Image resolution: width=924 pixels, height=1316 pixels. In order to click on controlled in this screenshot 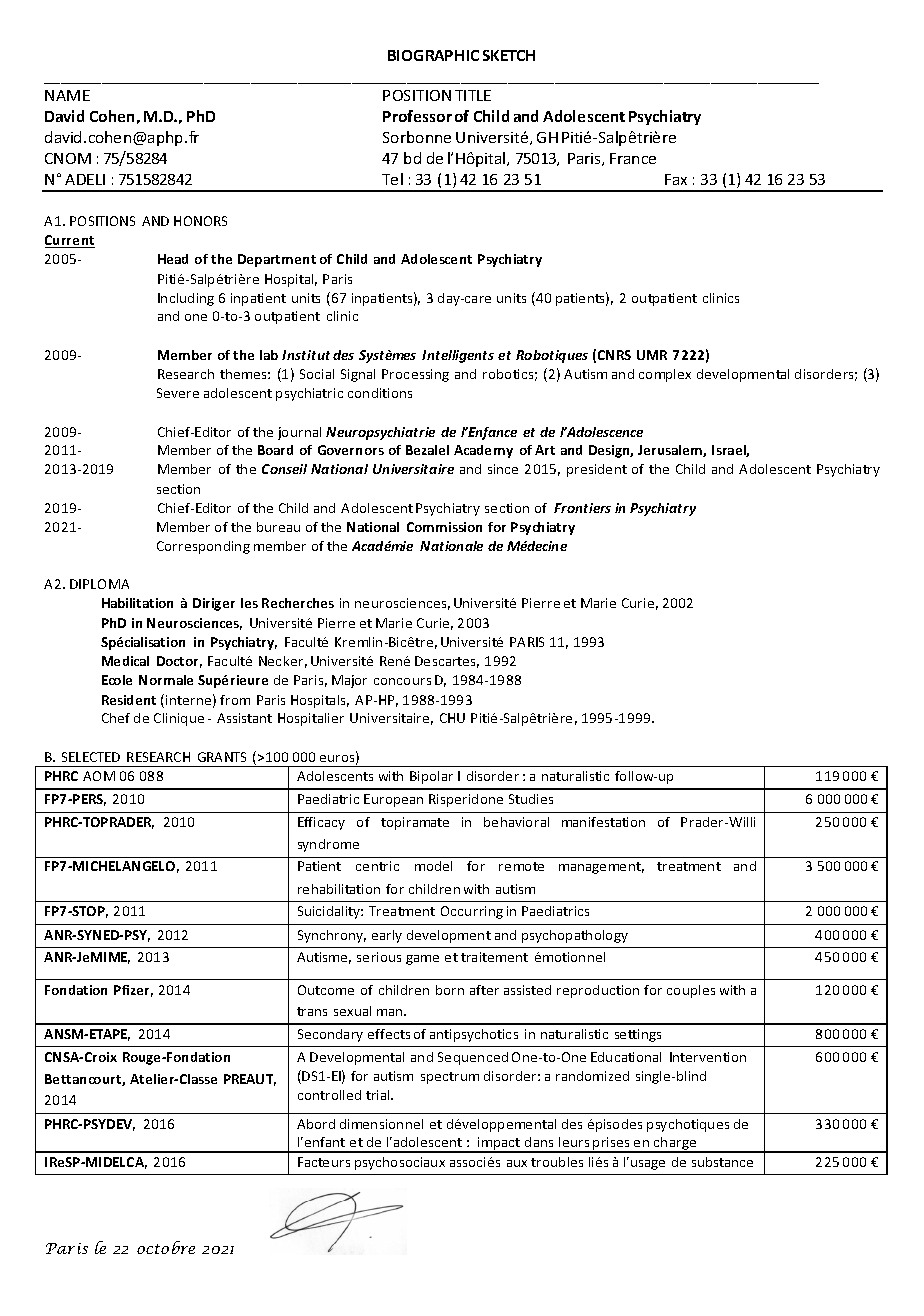, I will do `click(329, 1095)`.
